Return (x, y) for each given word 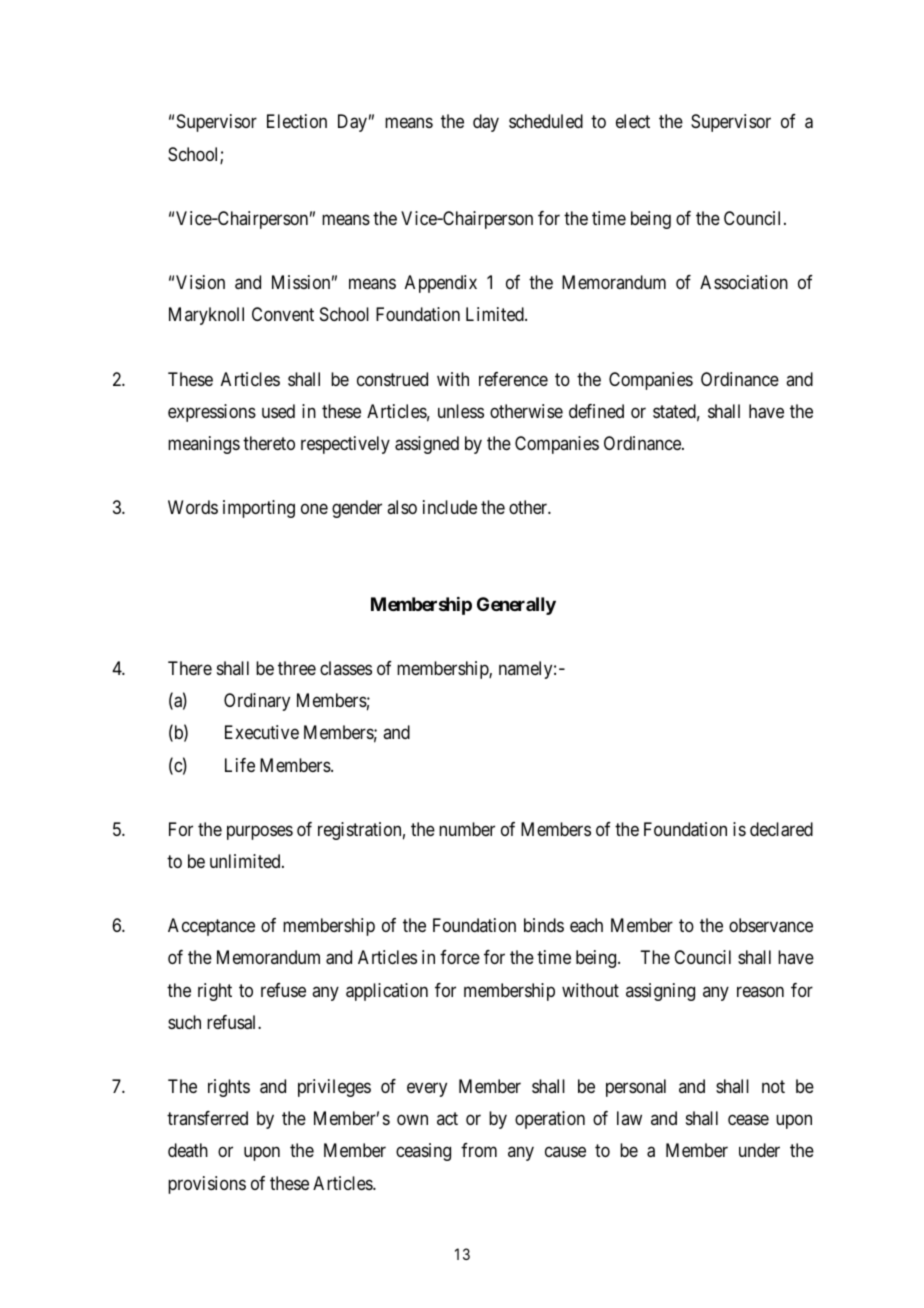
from (479, 1150)
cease (748, 1120)
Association (744, 282)
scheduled (546, 121)
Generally (516, 606)
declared (781, 829)
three (297, 668)
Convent (283, 314)
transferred (207, 1118)
